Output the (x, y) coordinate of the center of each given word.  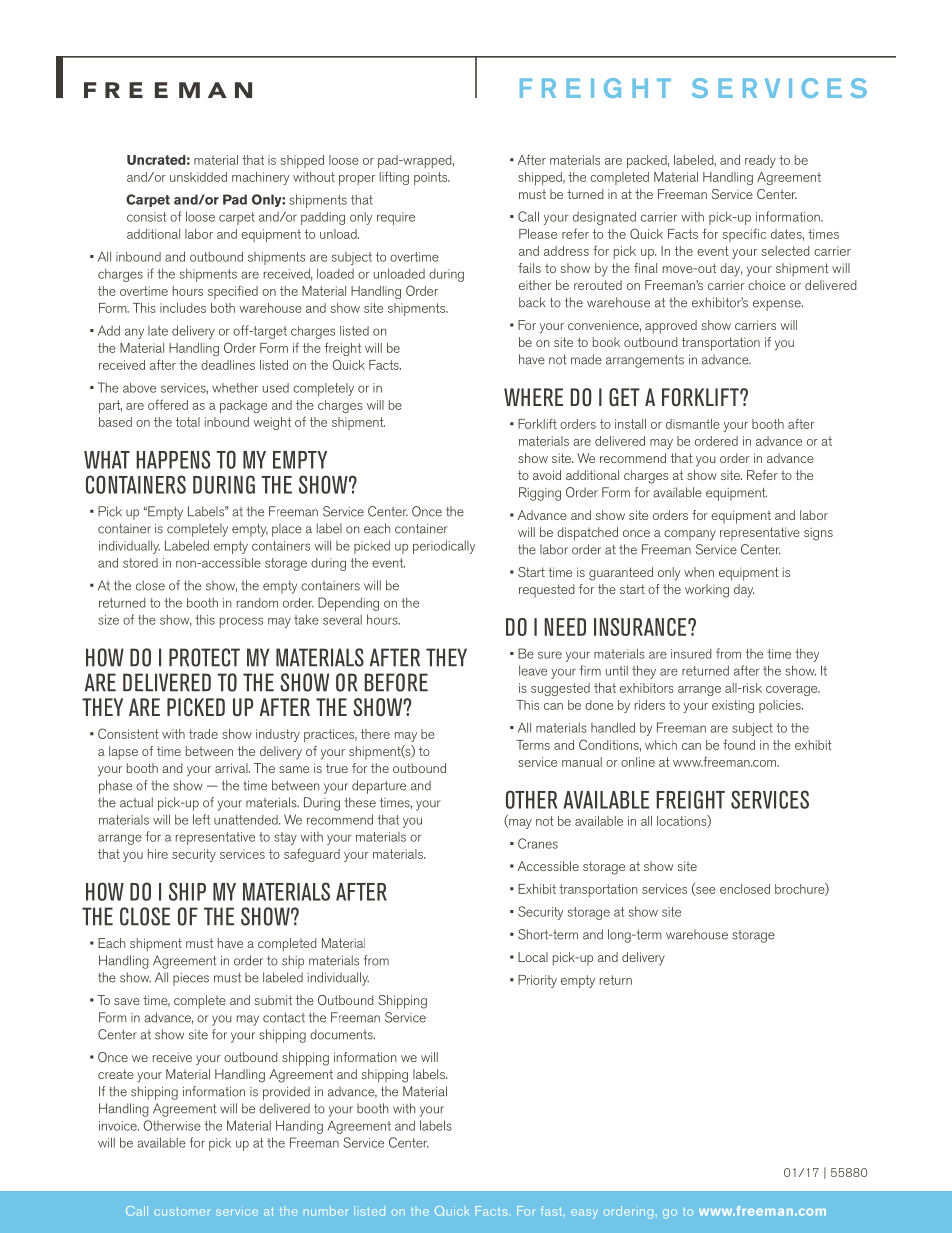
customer (182, 1211)
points (432, 178)
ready (760, 161)
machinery (261, 178)
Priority (537, 981)
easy (584, 1214)
